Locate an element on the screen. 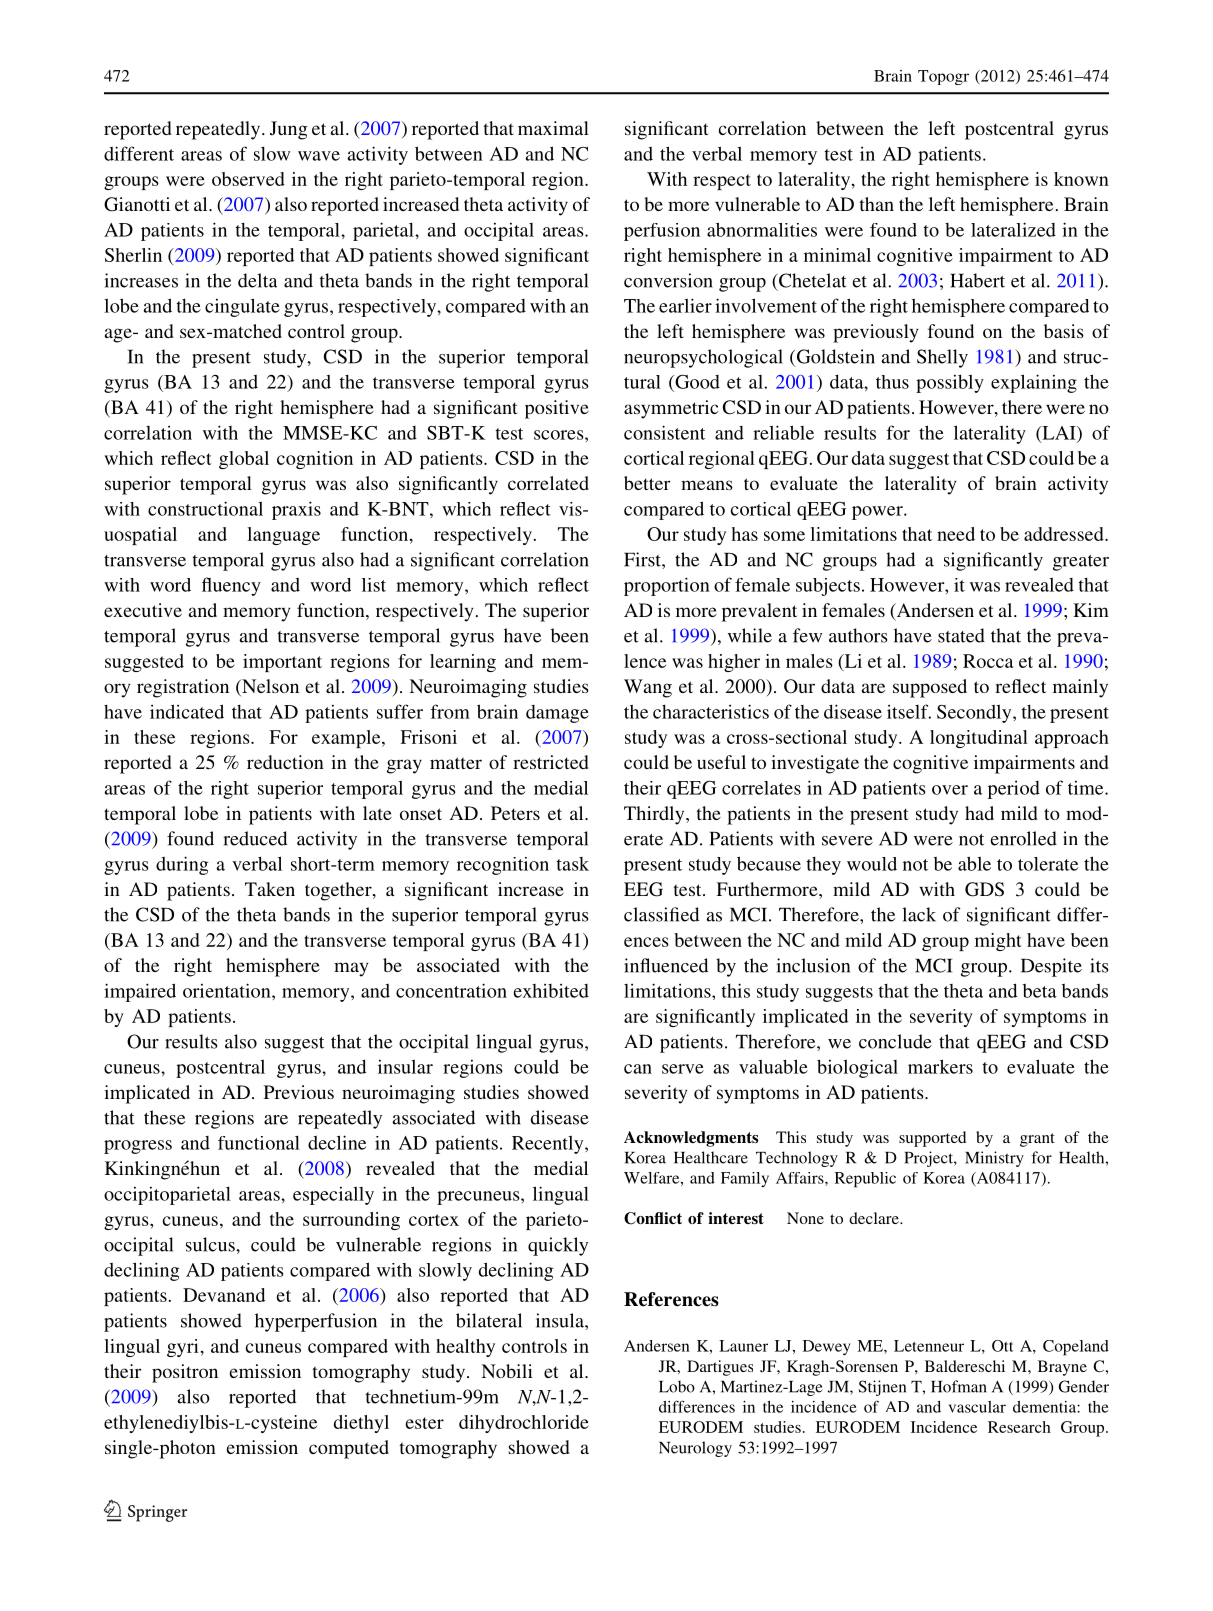 This screenshot has height=1611, width=1213. known is located at coordinates (1081, 179).
